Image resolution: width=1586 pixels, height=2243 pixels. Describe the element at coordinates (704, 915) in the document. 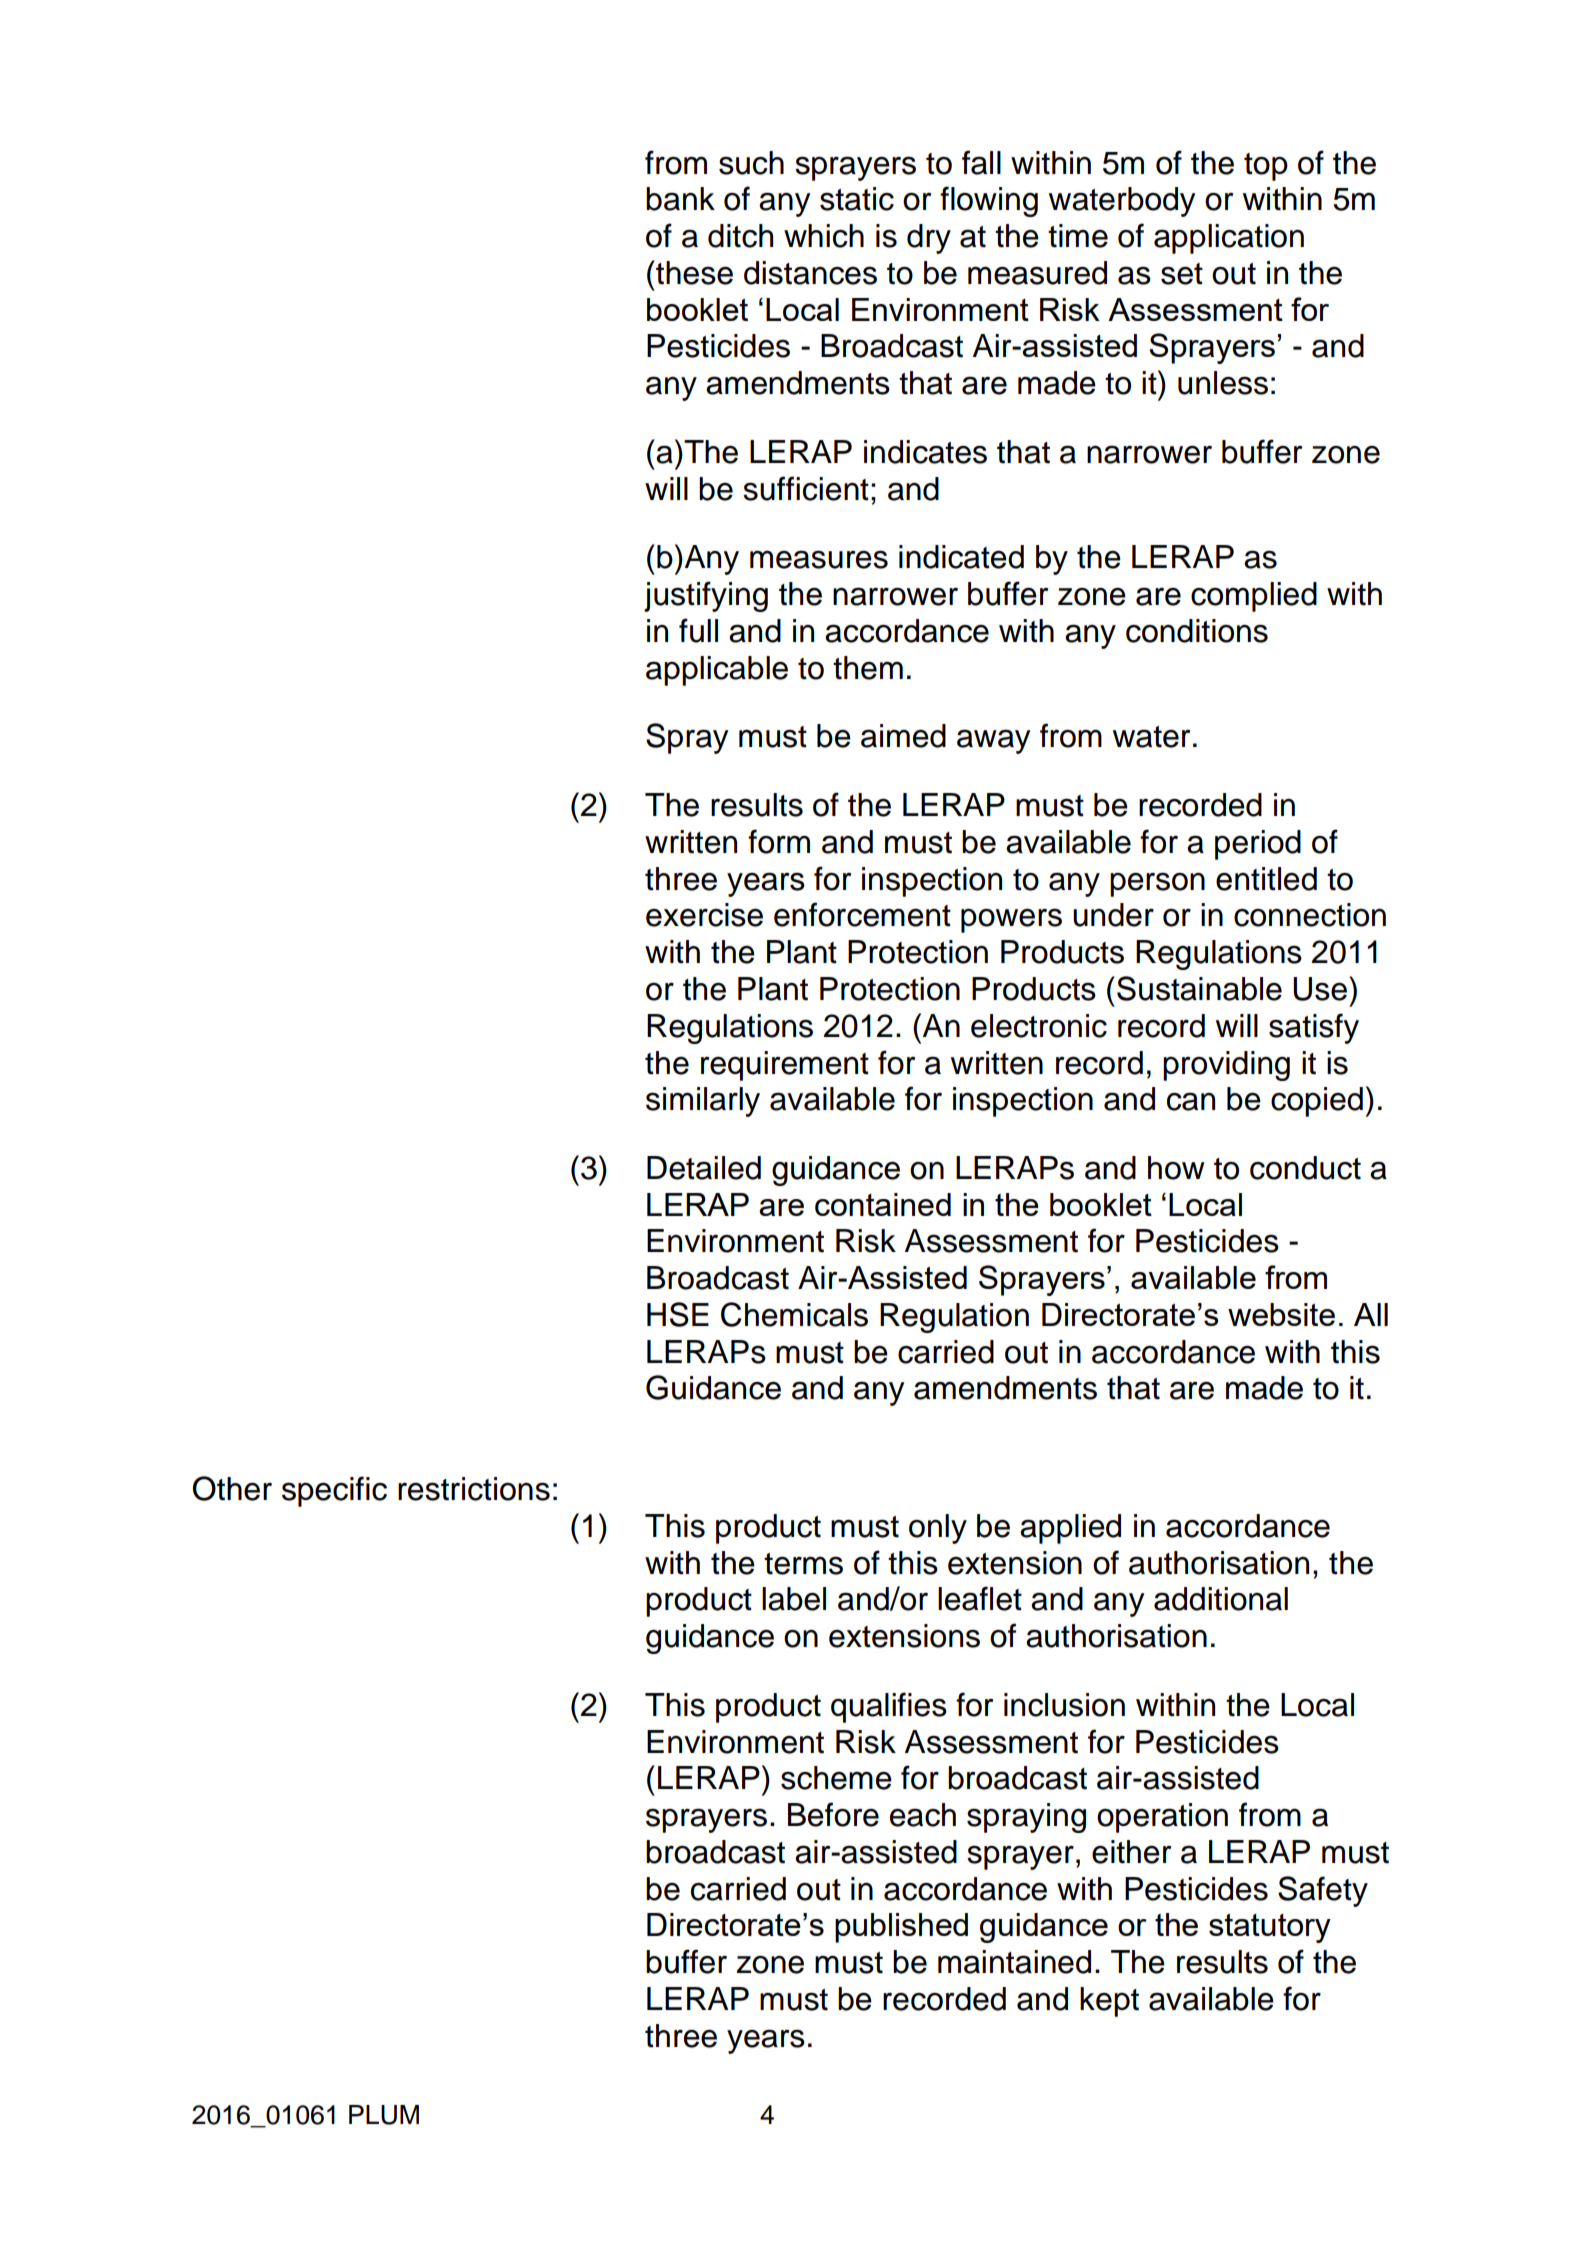

I see `exercise` at that location.
